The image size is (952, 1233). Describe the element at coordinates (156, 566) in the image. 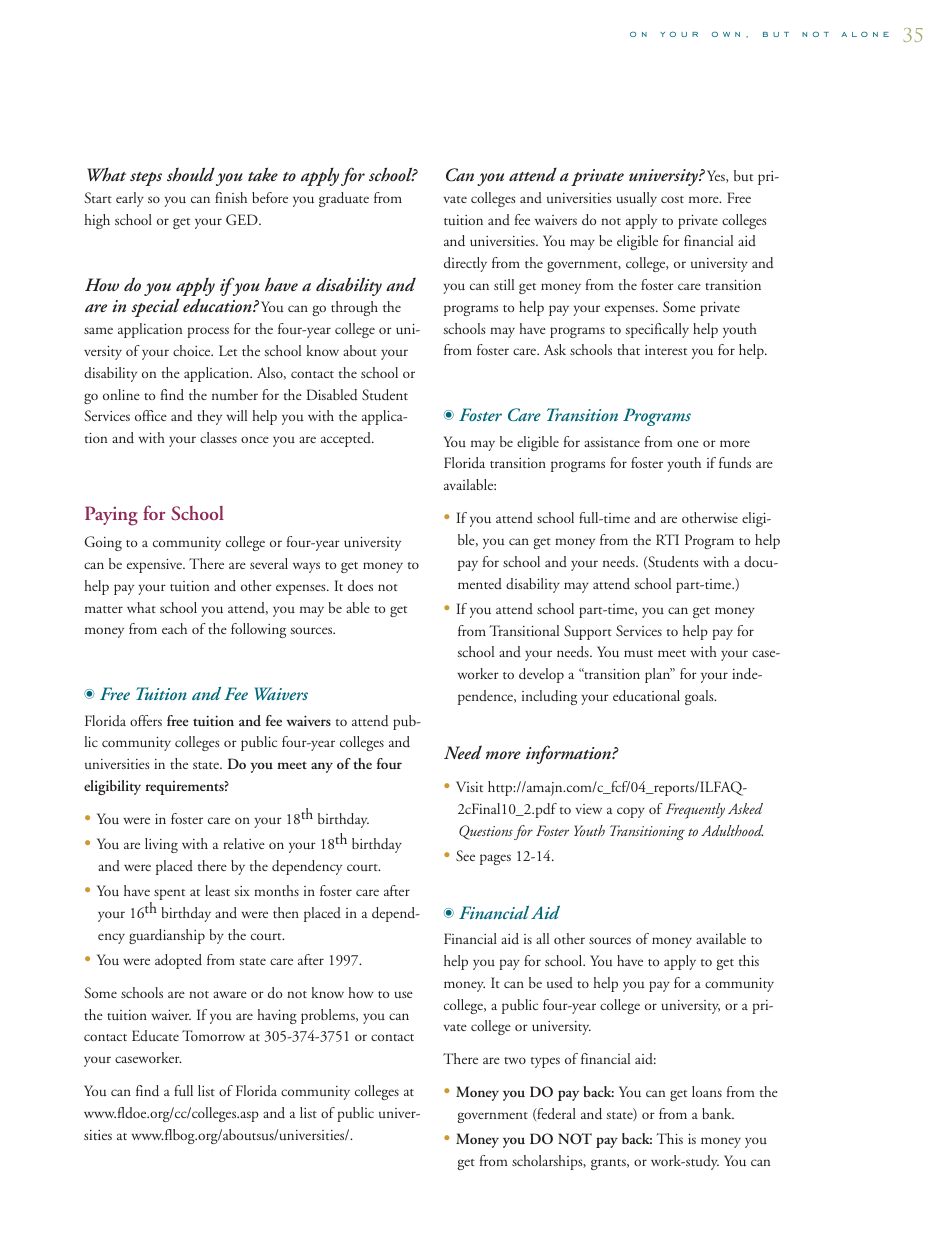

I see `expensive` at that location.
